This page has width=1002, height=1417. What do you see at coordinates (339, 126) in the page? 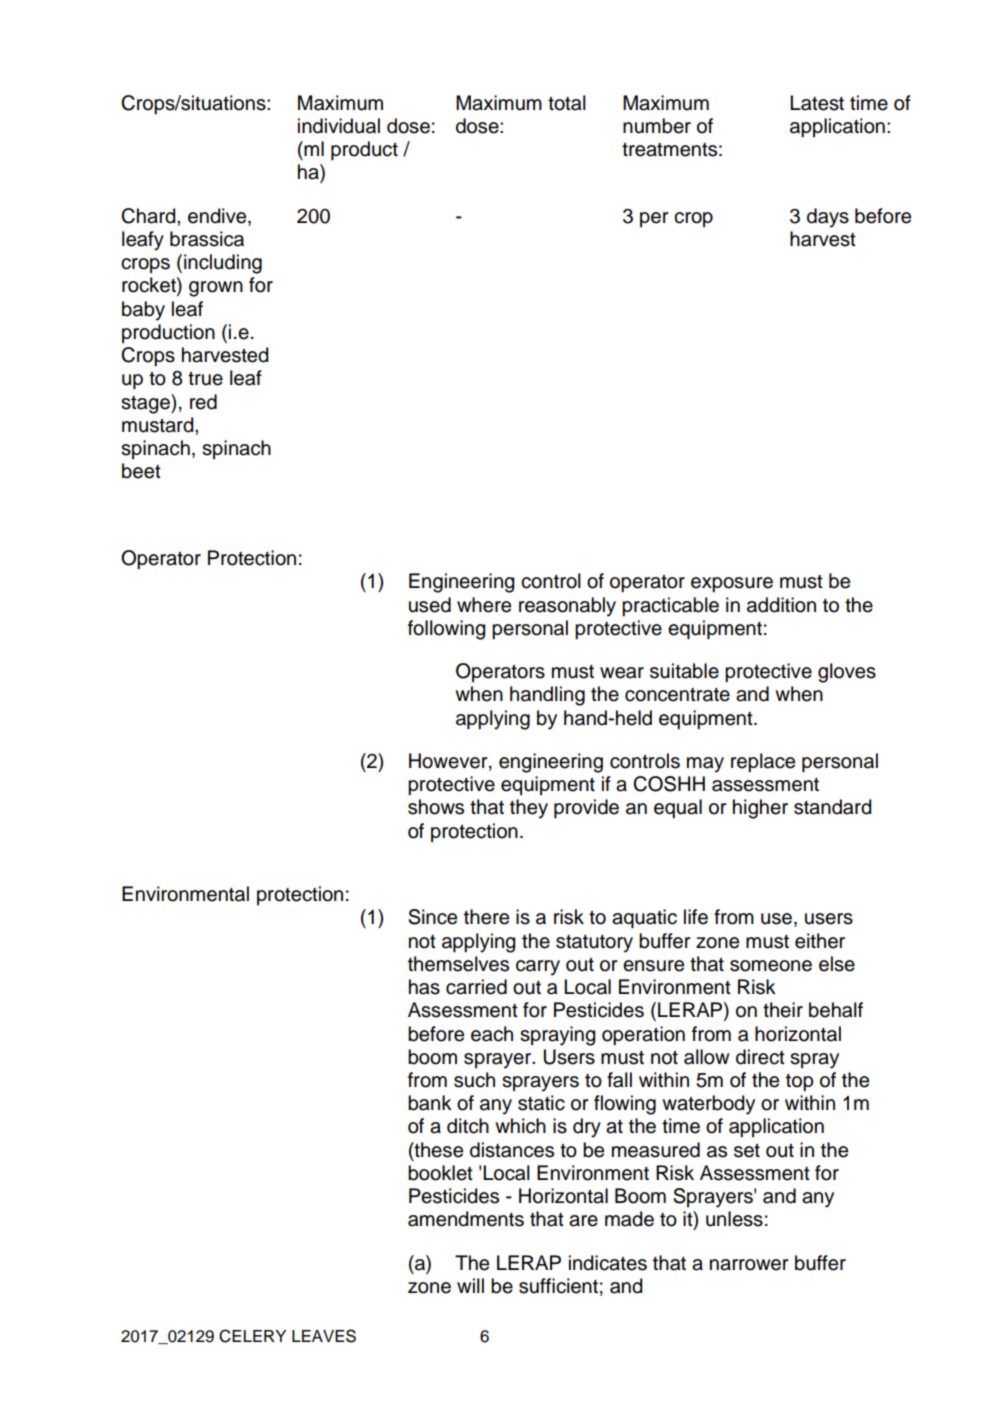
I see `individual` at bounding box center [339, 126].
